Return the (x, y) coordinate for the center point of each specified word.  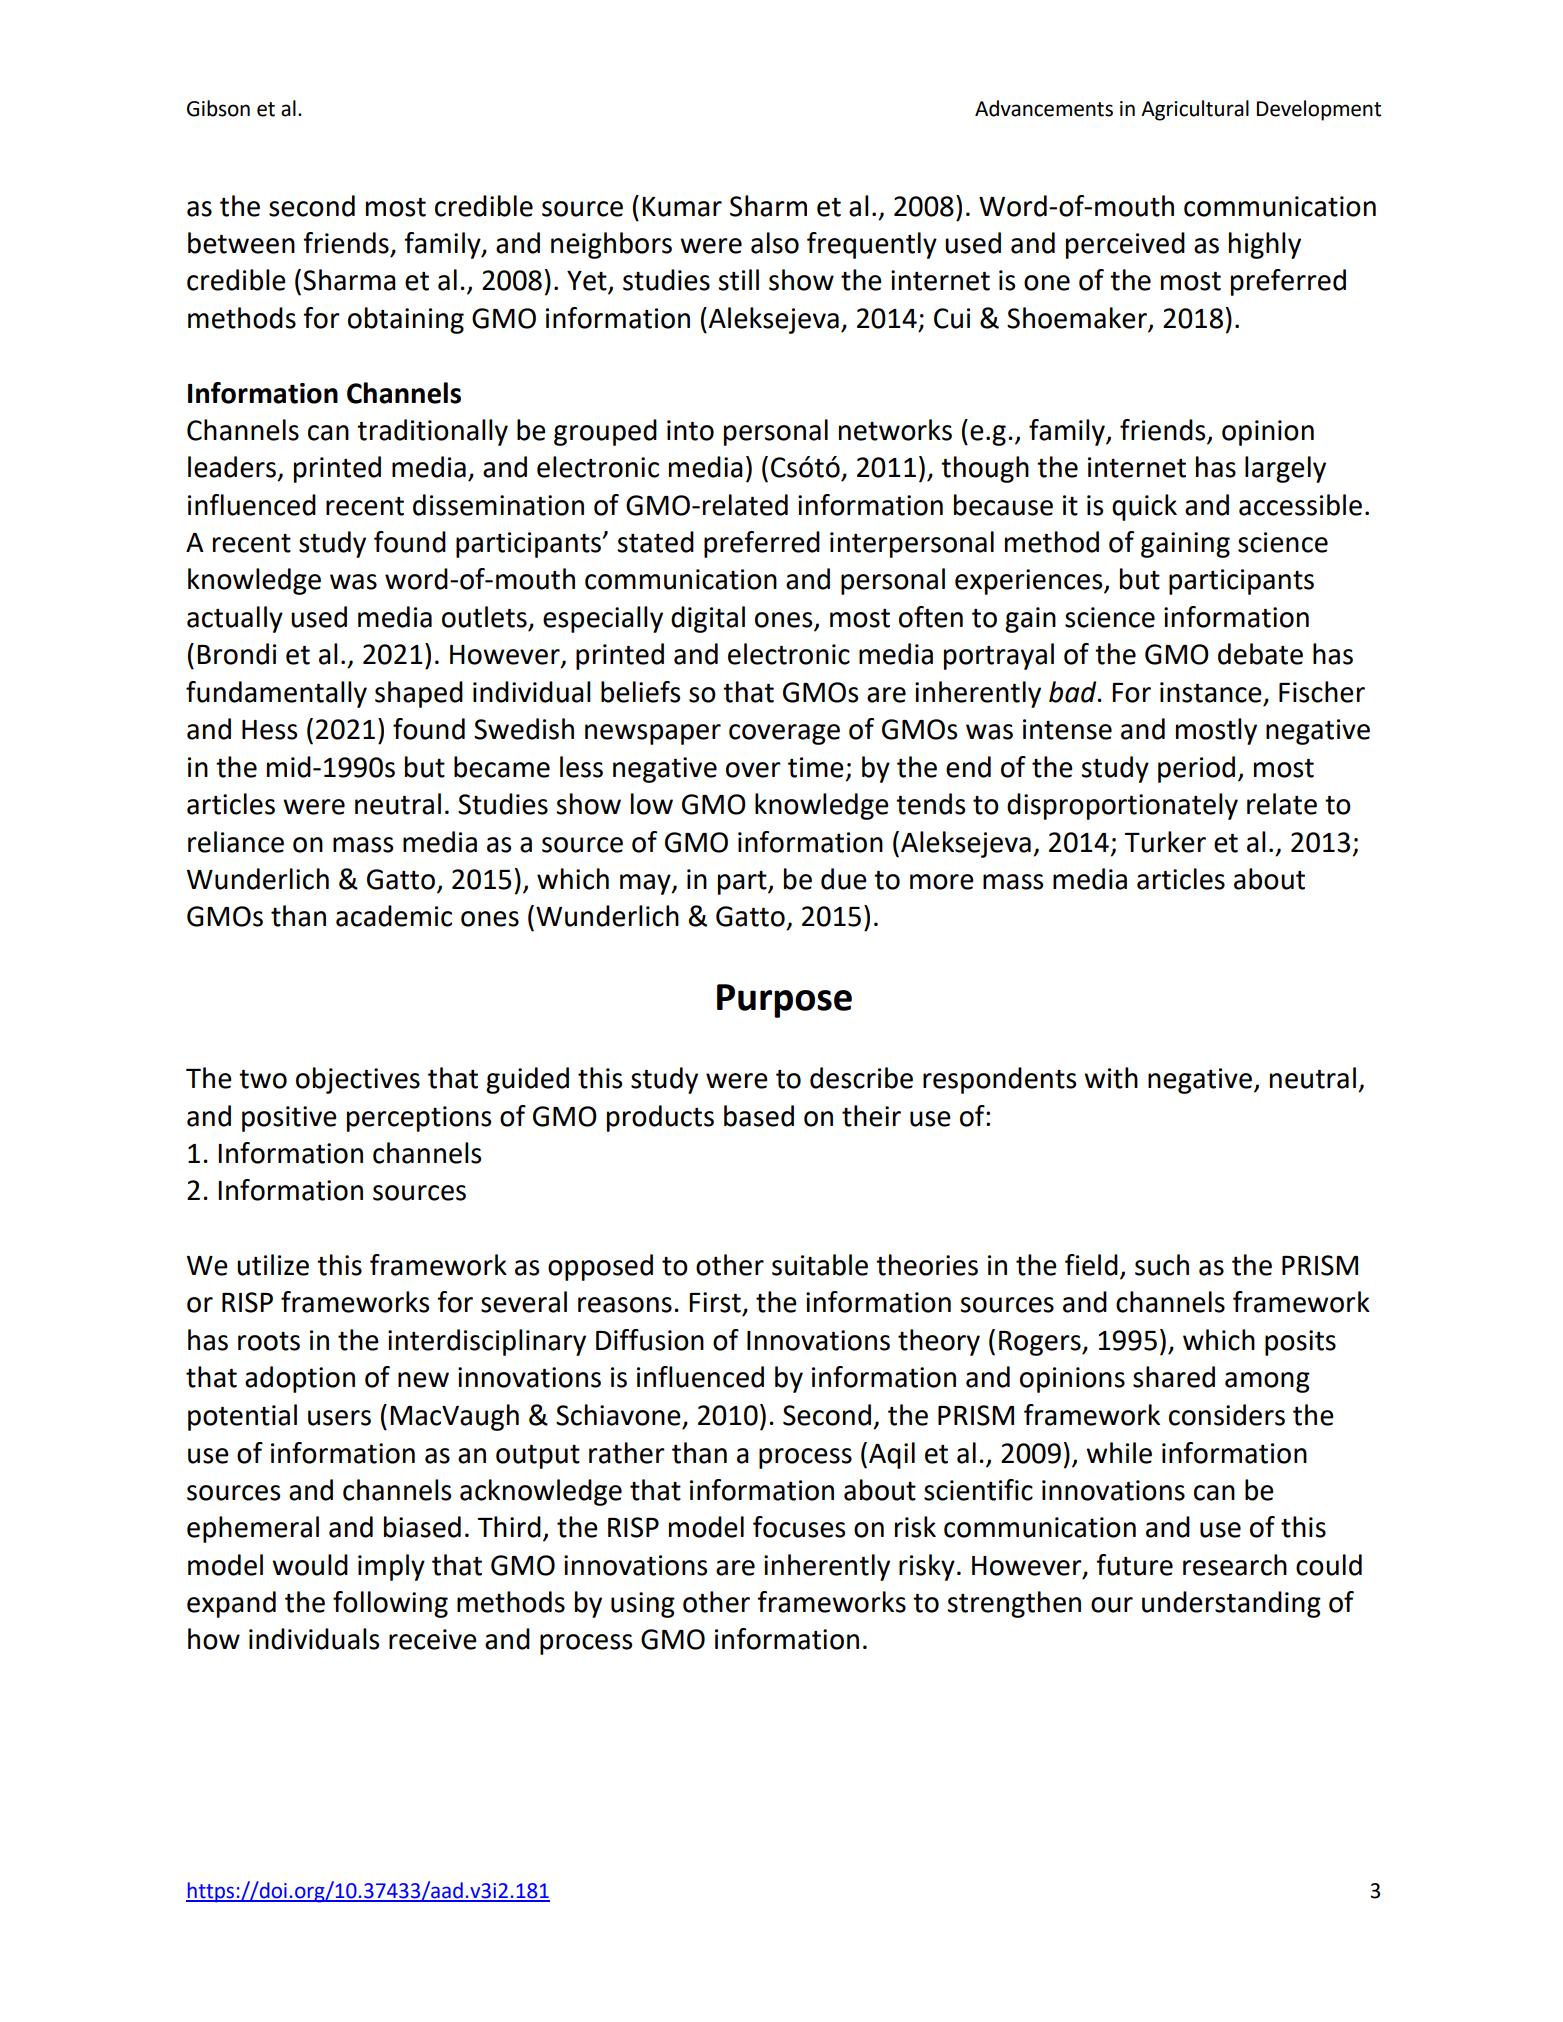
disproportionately (1122, 806)
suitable (820, 1265)
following (390, 1604)
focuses (799, 1527)
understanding (1231, 1604)
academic (394, 916)
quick (1144, 507)
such (1162, 1265)
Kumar (682, 207)
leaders (233, 468)
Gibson (218, 108)
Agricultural (1195, 110)
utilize (273, 1265)
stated (655, 542)
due (844, 879)
